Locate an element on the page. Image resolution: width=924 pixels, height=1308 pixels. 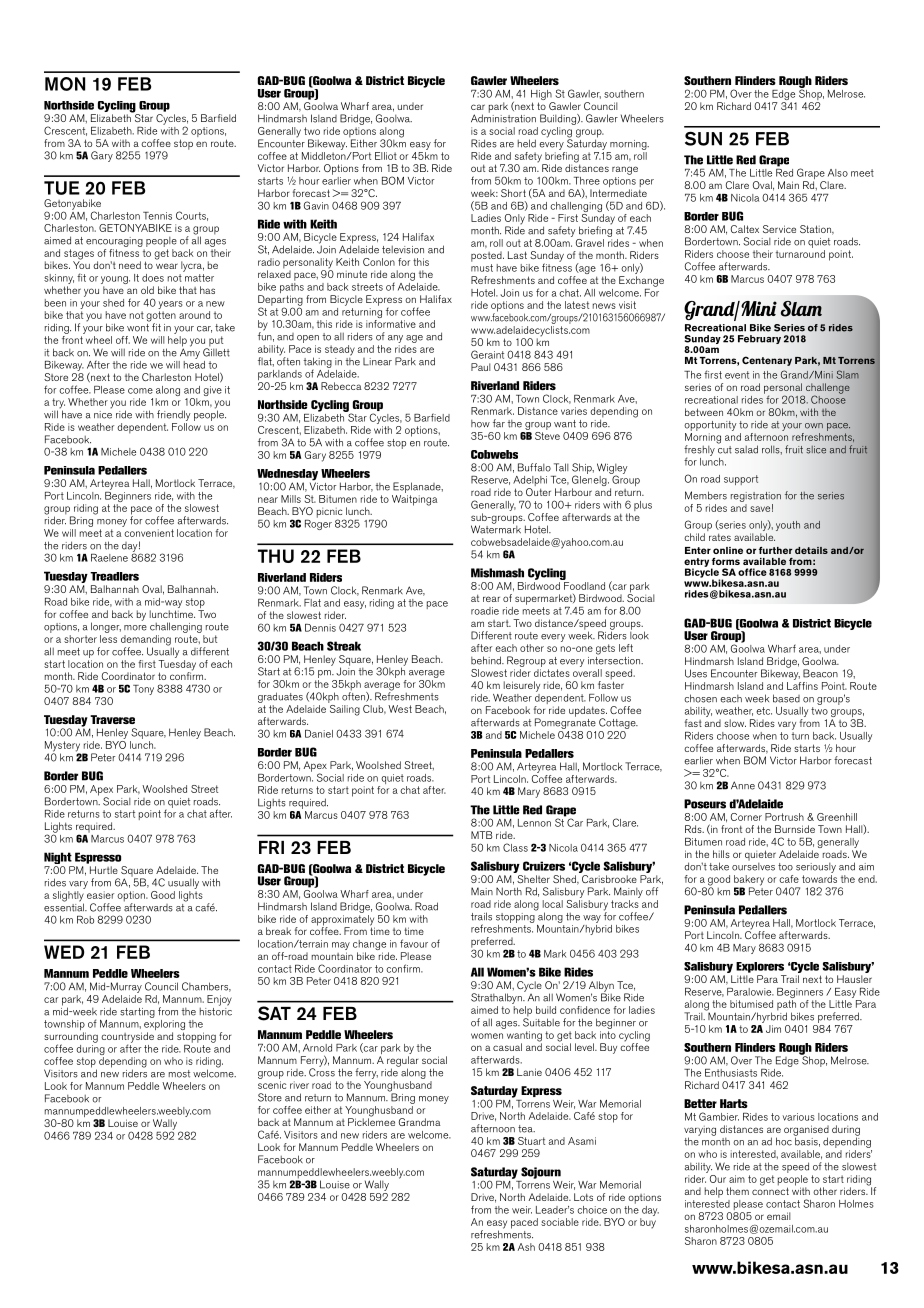
Anne is located at coordinates (743, 785).
